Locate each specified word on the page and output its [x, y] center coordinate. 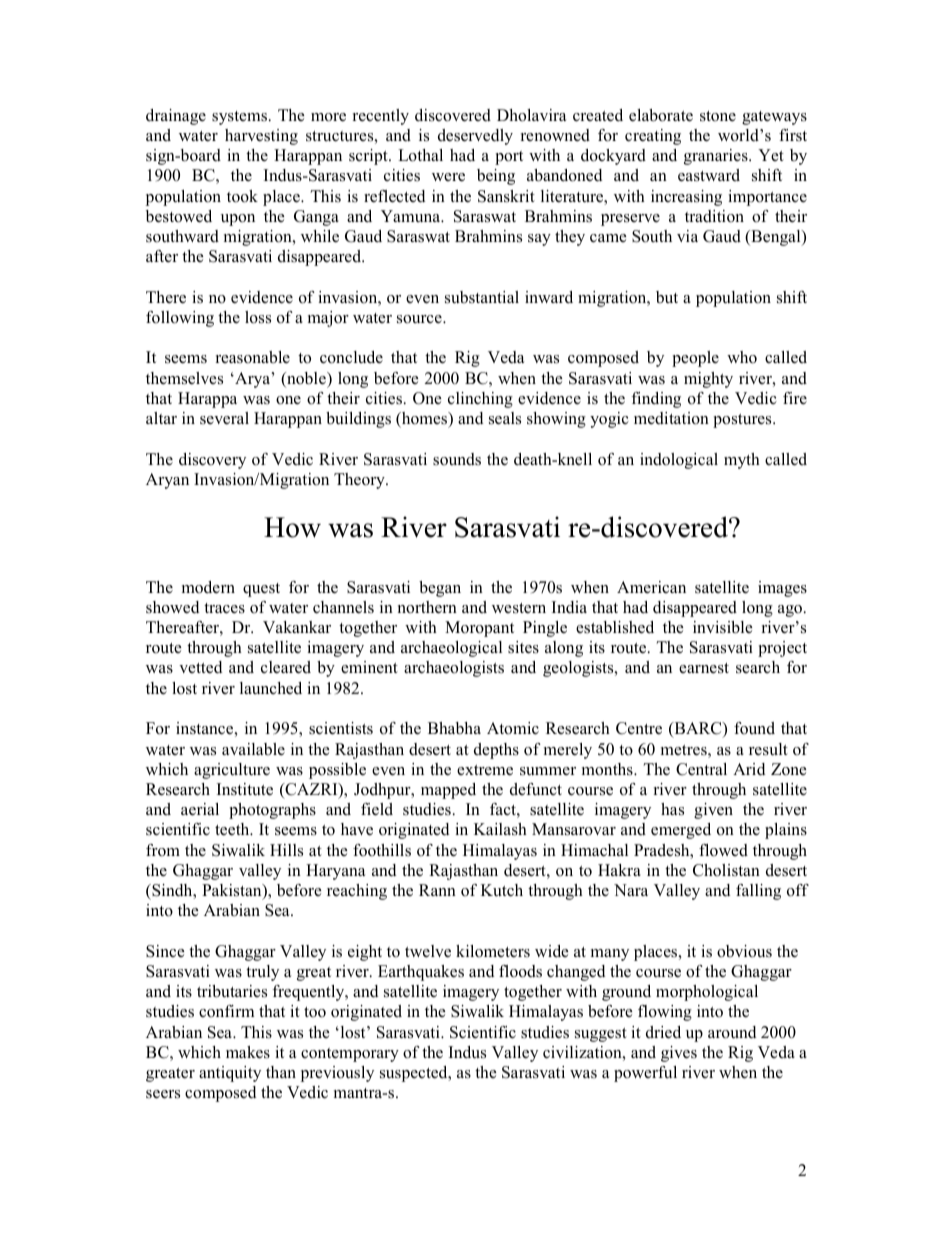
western [519, 608]
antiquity [230, 1074]
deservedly [475, 137]
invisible [723, 627]
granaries [717, 157]
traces [224, 608]
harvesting [261, 137]
